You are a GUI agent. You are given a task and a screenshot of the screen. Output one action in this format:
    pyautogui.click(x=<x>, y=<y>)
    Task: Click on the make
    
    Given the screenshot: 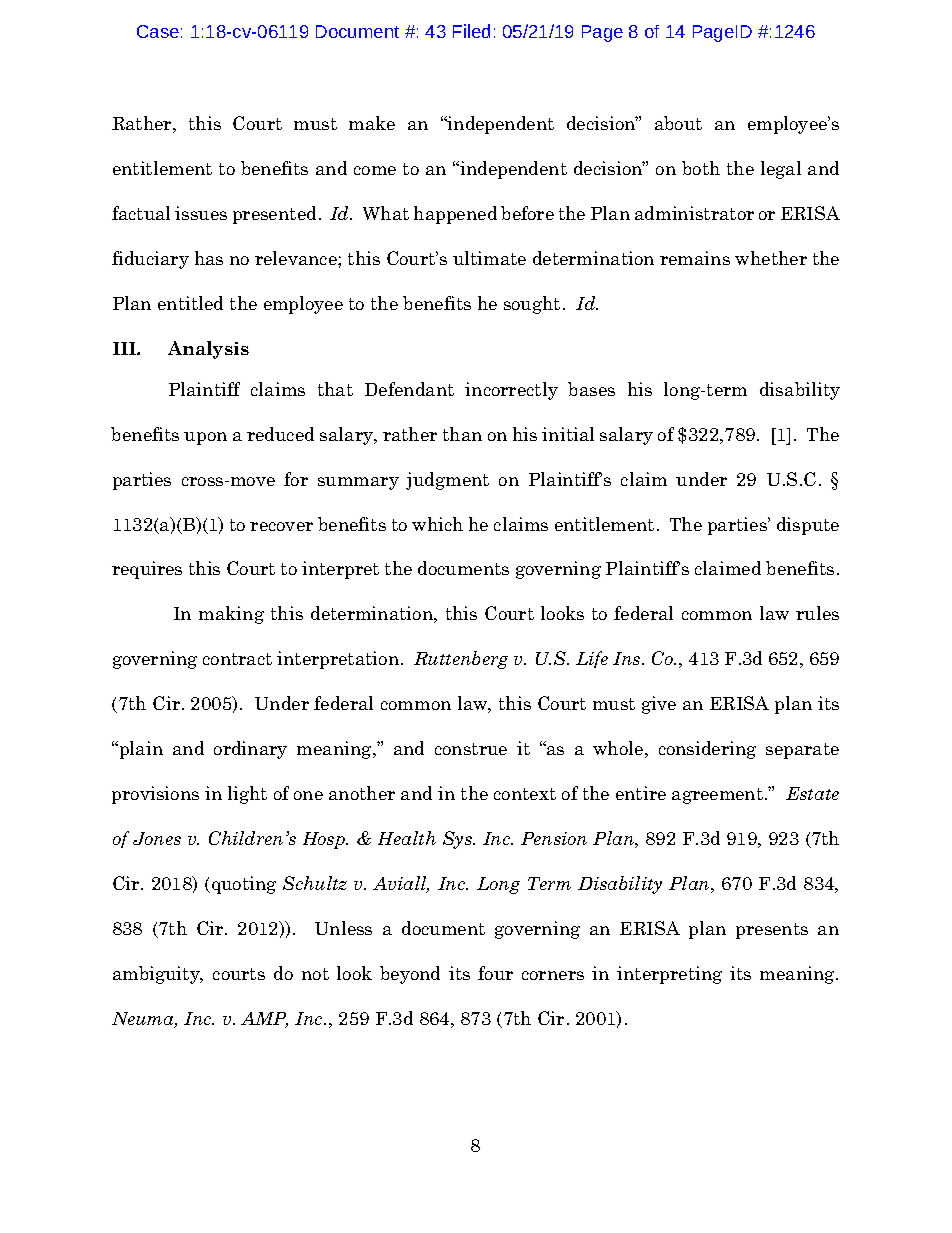 What is the action you would take?
    pyautogui.click(x=372, y=123)
